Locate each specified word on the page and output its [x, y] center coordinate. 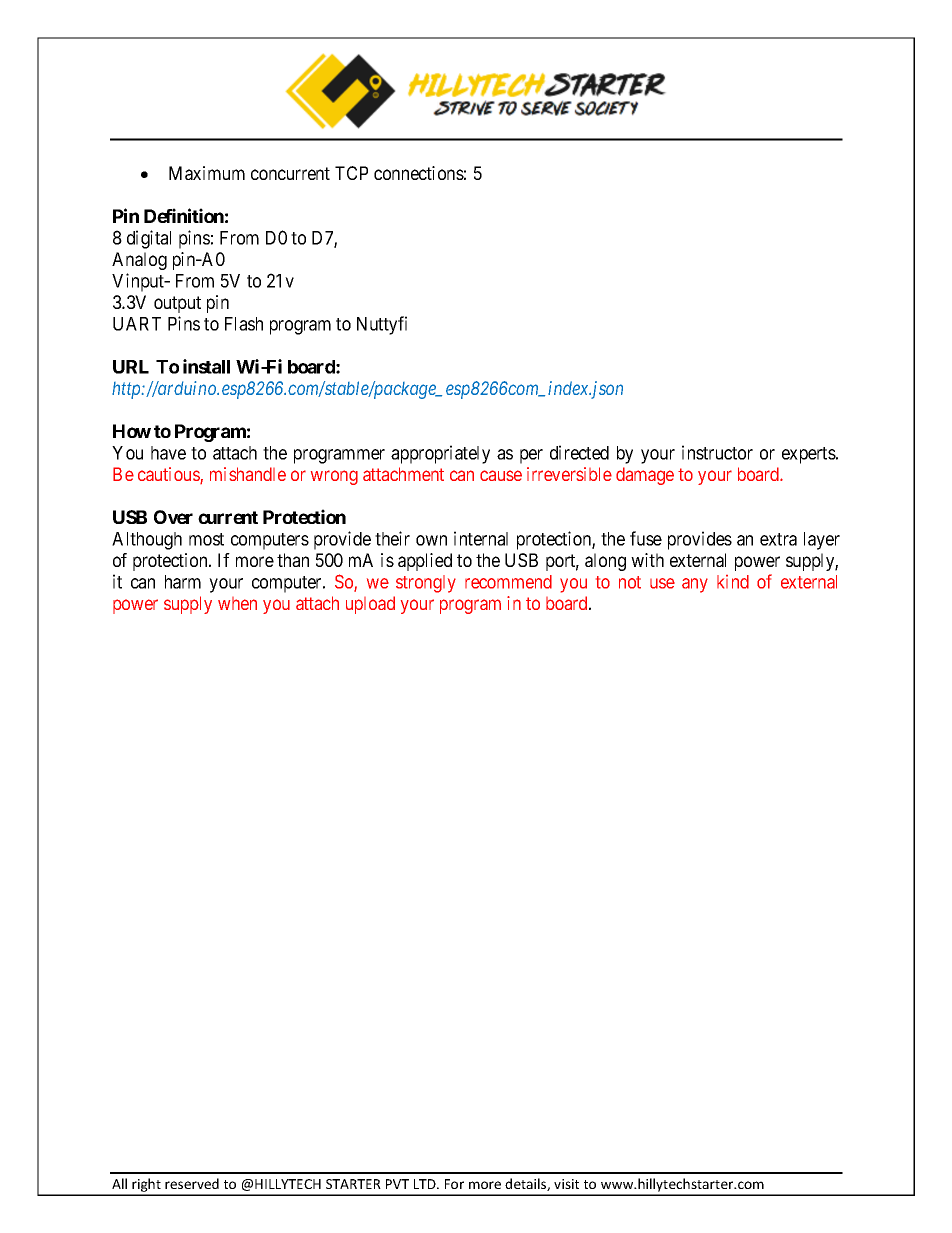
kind [733, 582]
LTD [426, 1184]
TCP [351, 173]
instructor [717, 452]
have [168, 453]
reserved [192, 1183]
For [454, 1184]
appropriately [440, 454]
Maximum [207, 173]
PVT [397, 1184]
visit [566, 1184]
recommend [508, 582]
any [695, 585]
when [237, 603]
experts [809, 455]
